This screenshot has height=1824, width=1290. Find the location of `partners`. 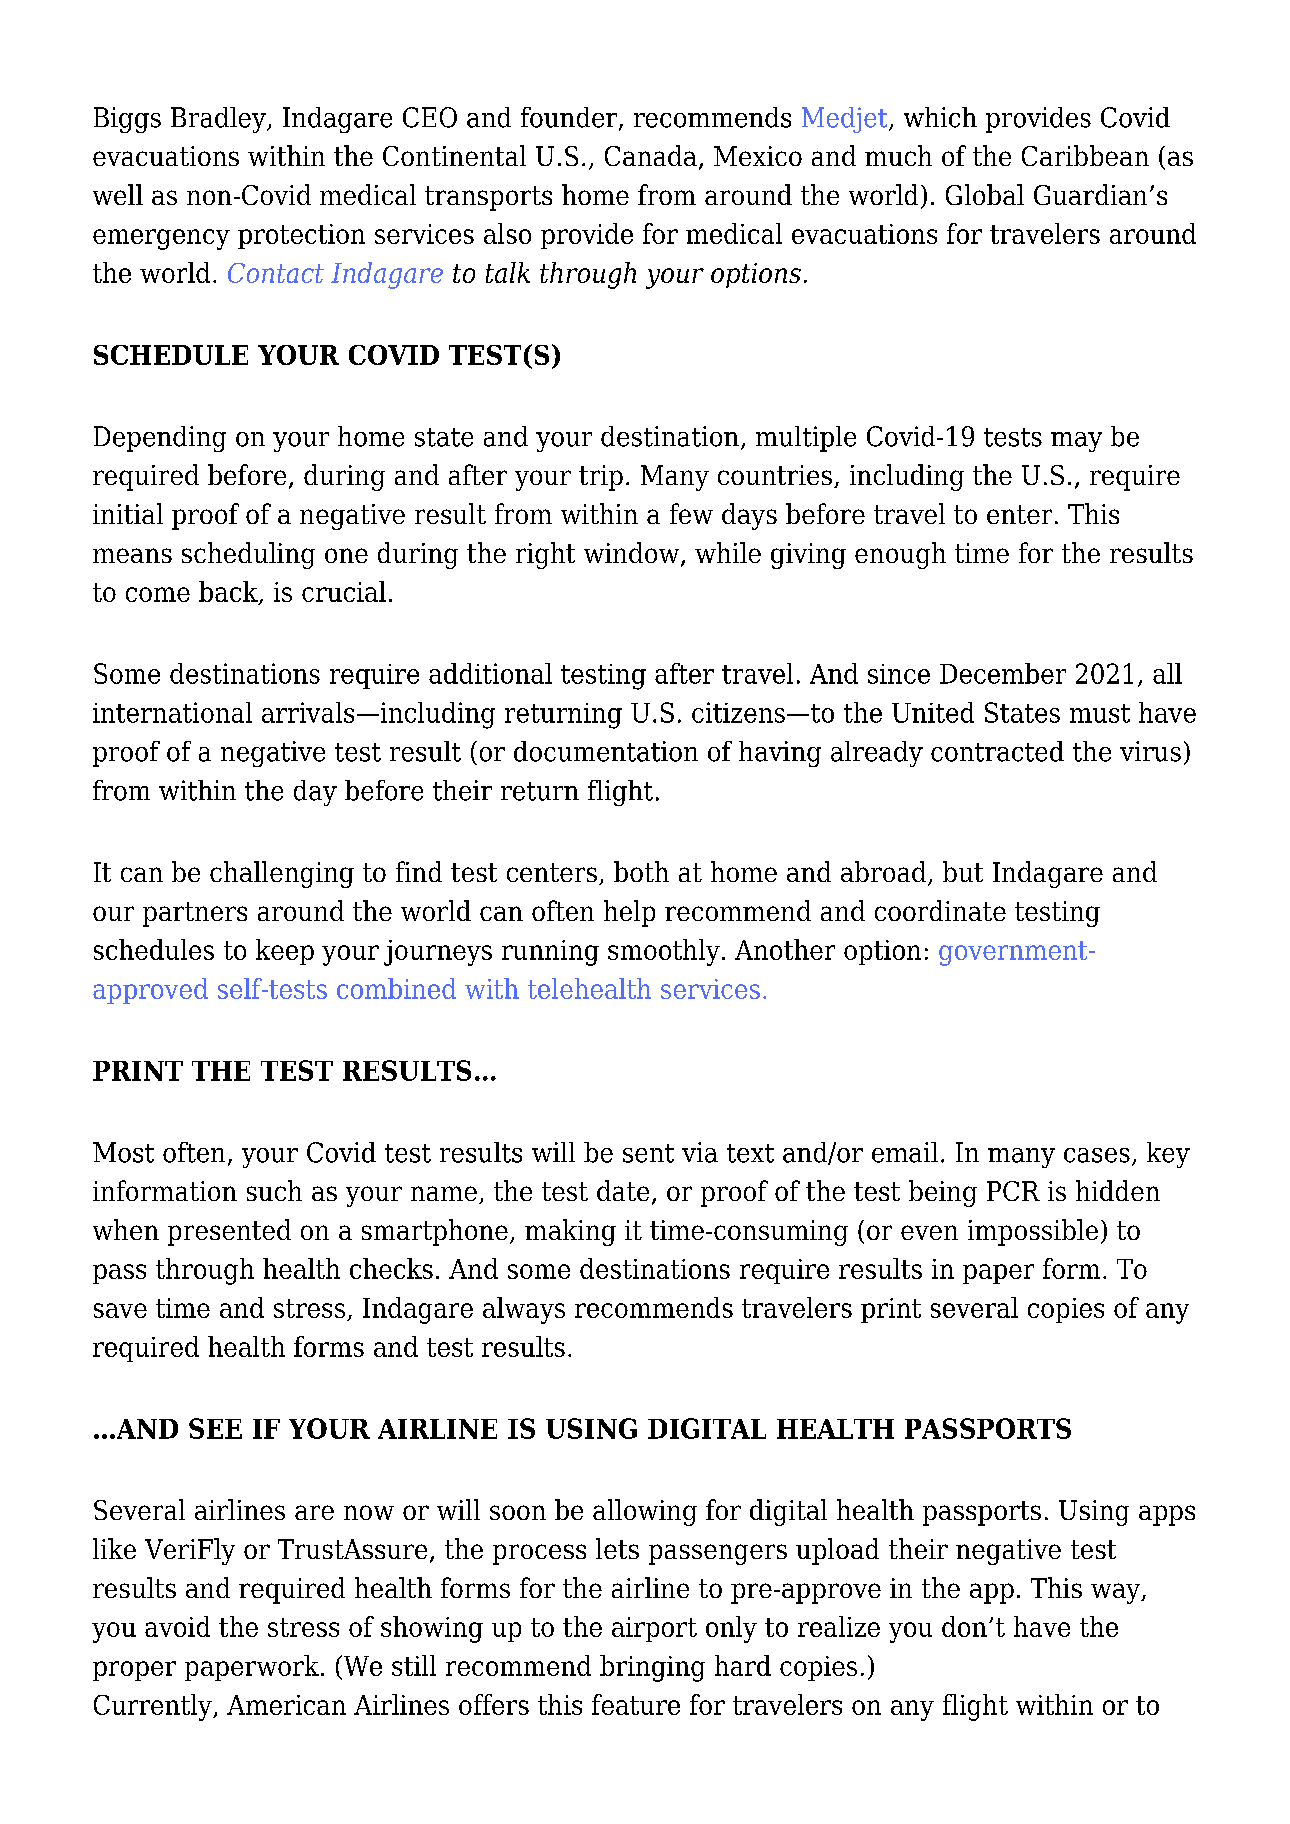

partners is located at coordinates (195, 914).
